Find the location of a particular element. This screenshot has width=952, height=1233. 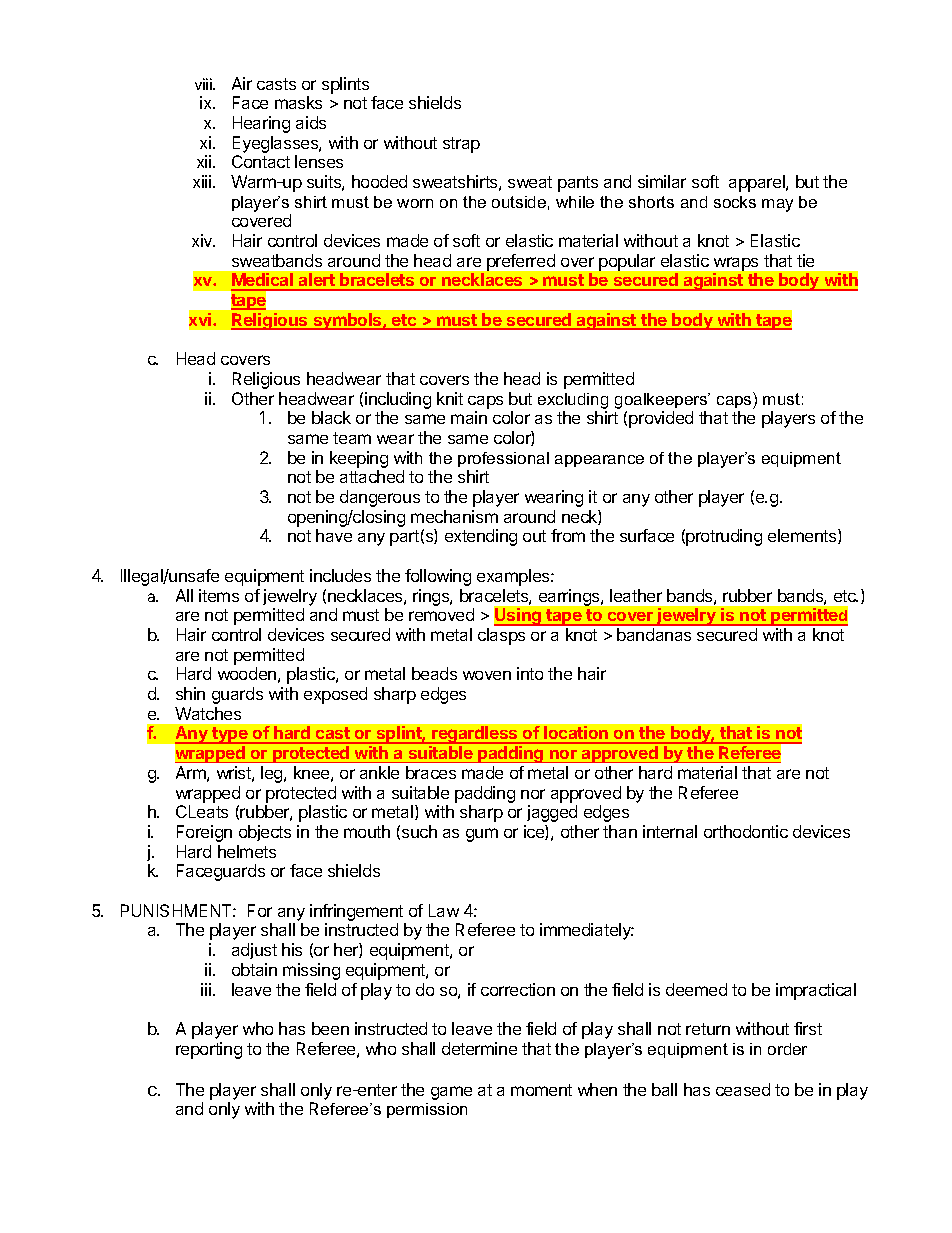

braces is located at coordinates (431, 772).
